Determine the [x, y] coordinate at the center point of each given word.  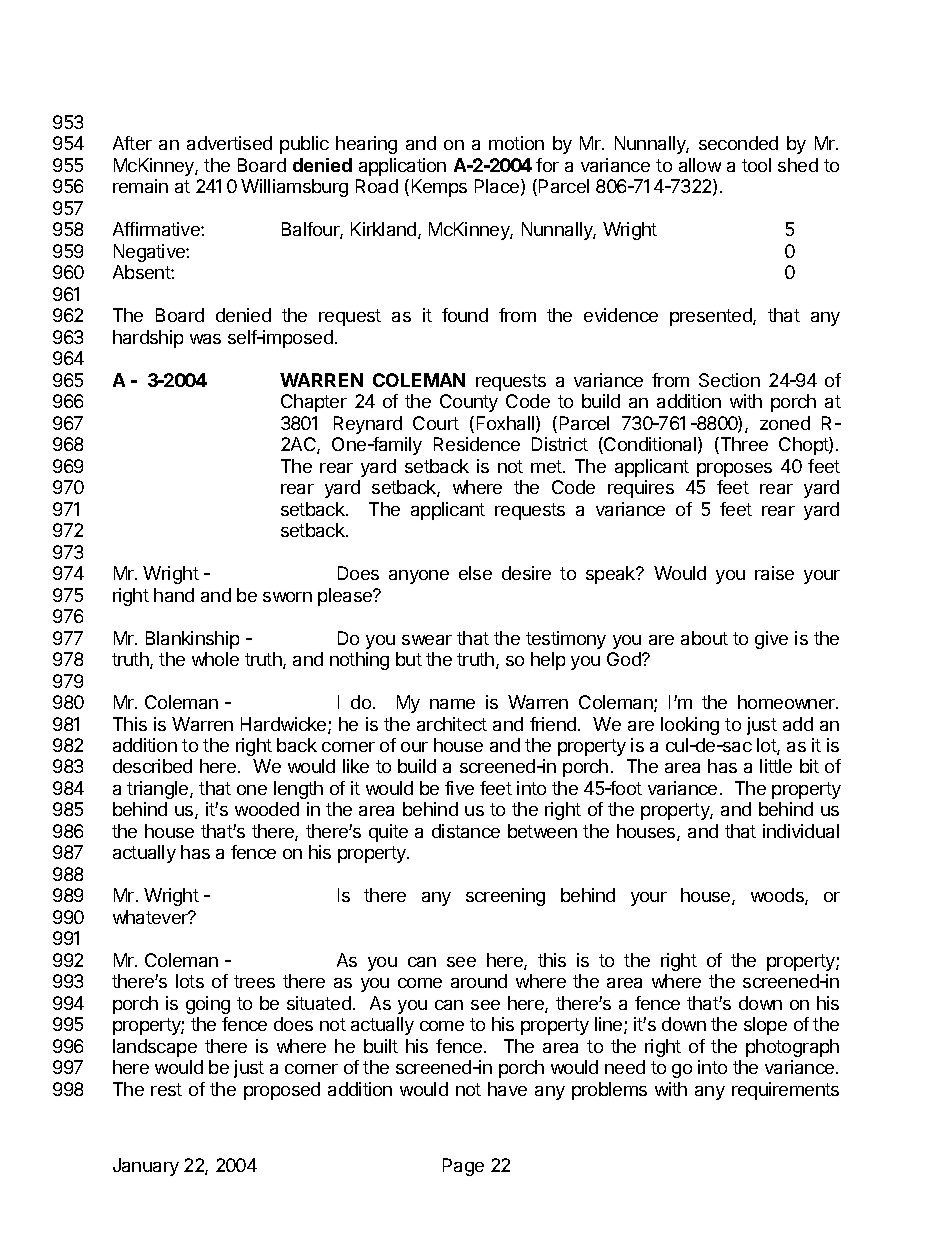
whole [215, 659]
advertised [229, 143]
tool [756, 165]
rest [166, 1089]
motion [516, 143]
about [704, 638]
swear [427, 640]
